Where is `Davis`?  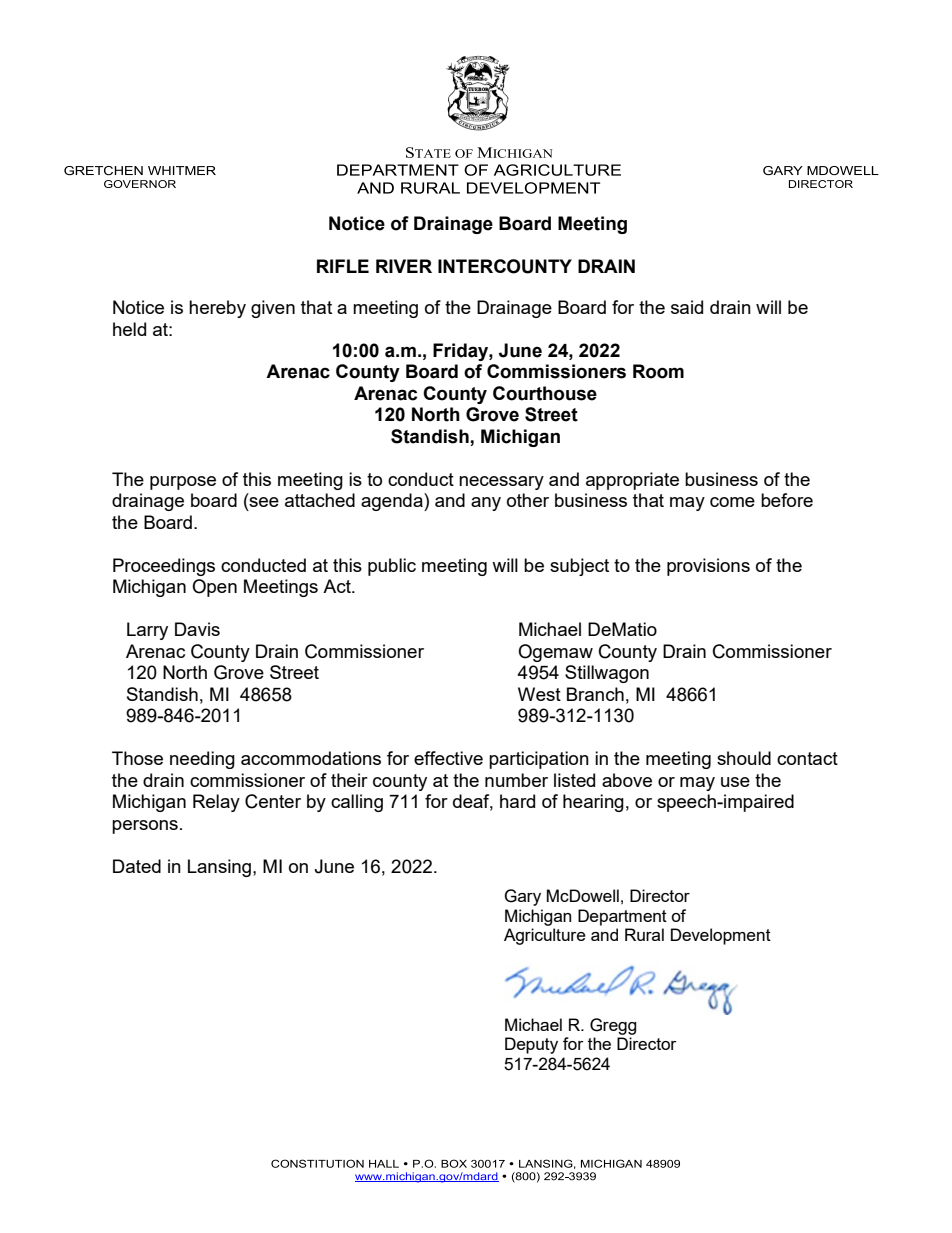
Davis is located at coordinates (197, 629).
